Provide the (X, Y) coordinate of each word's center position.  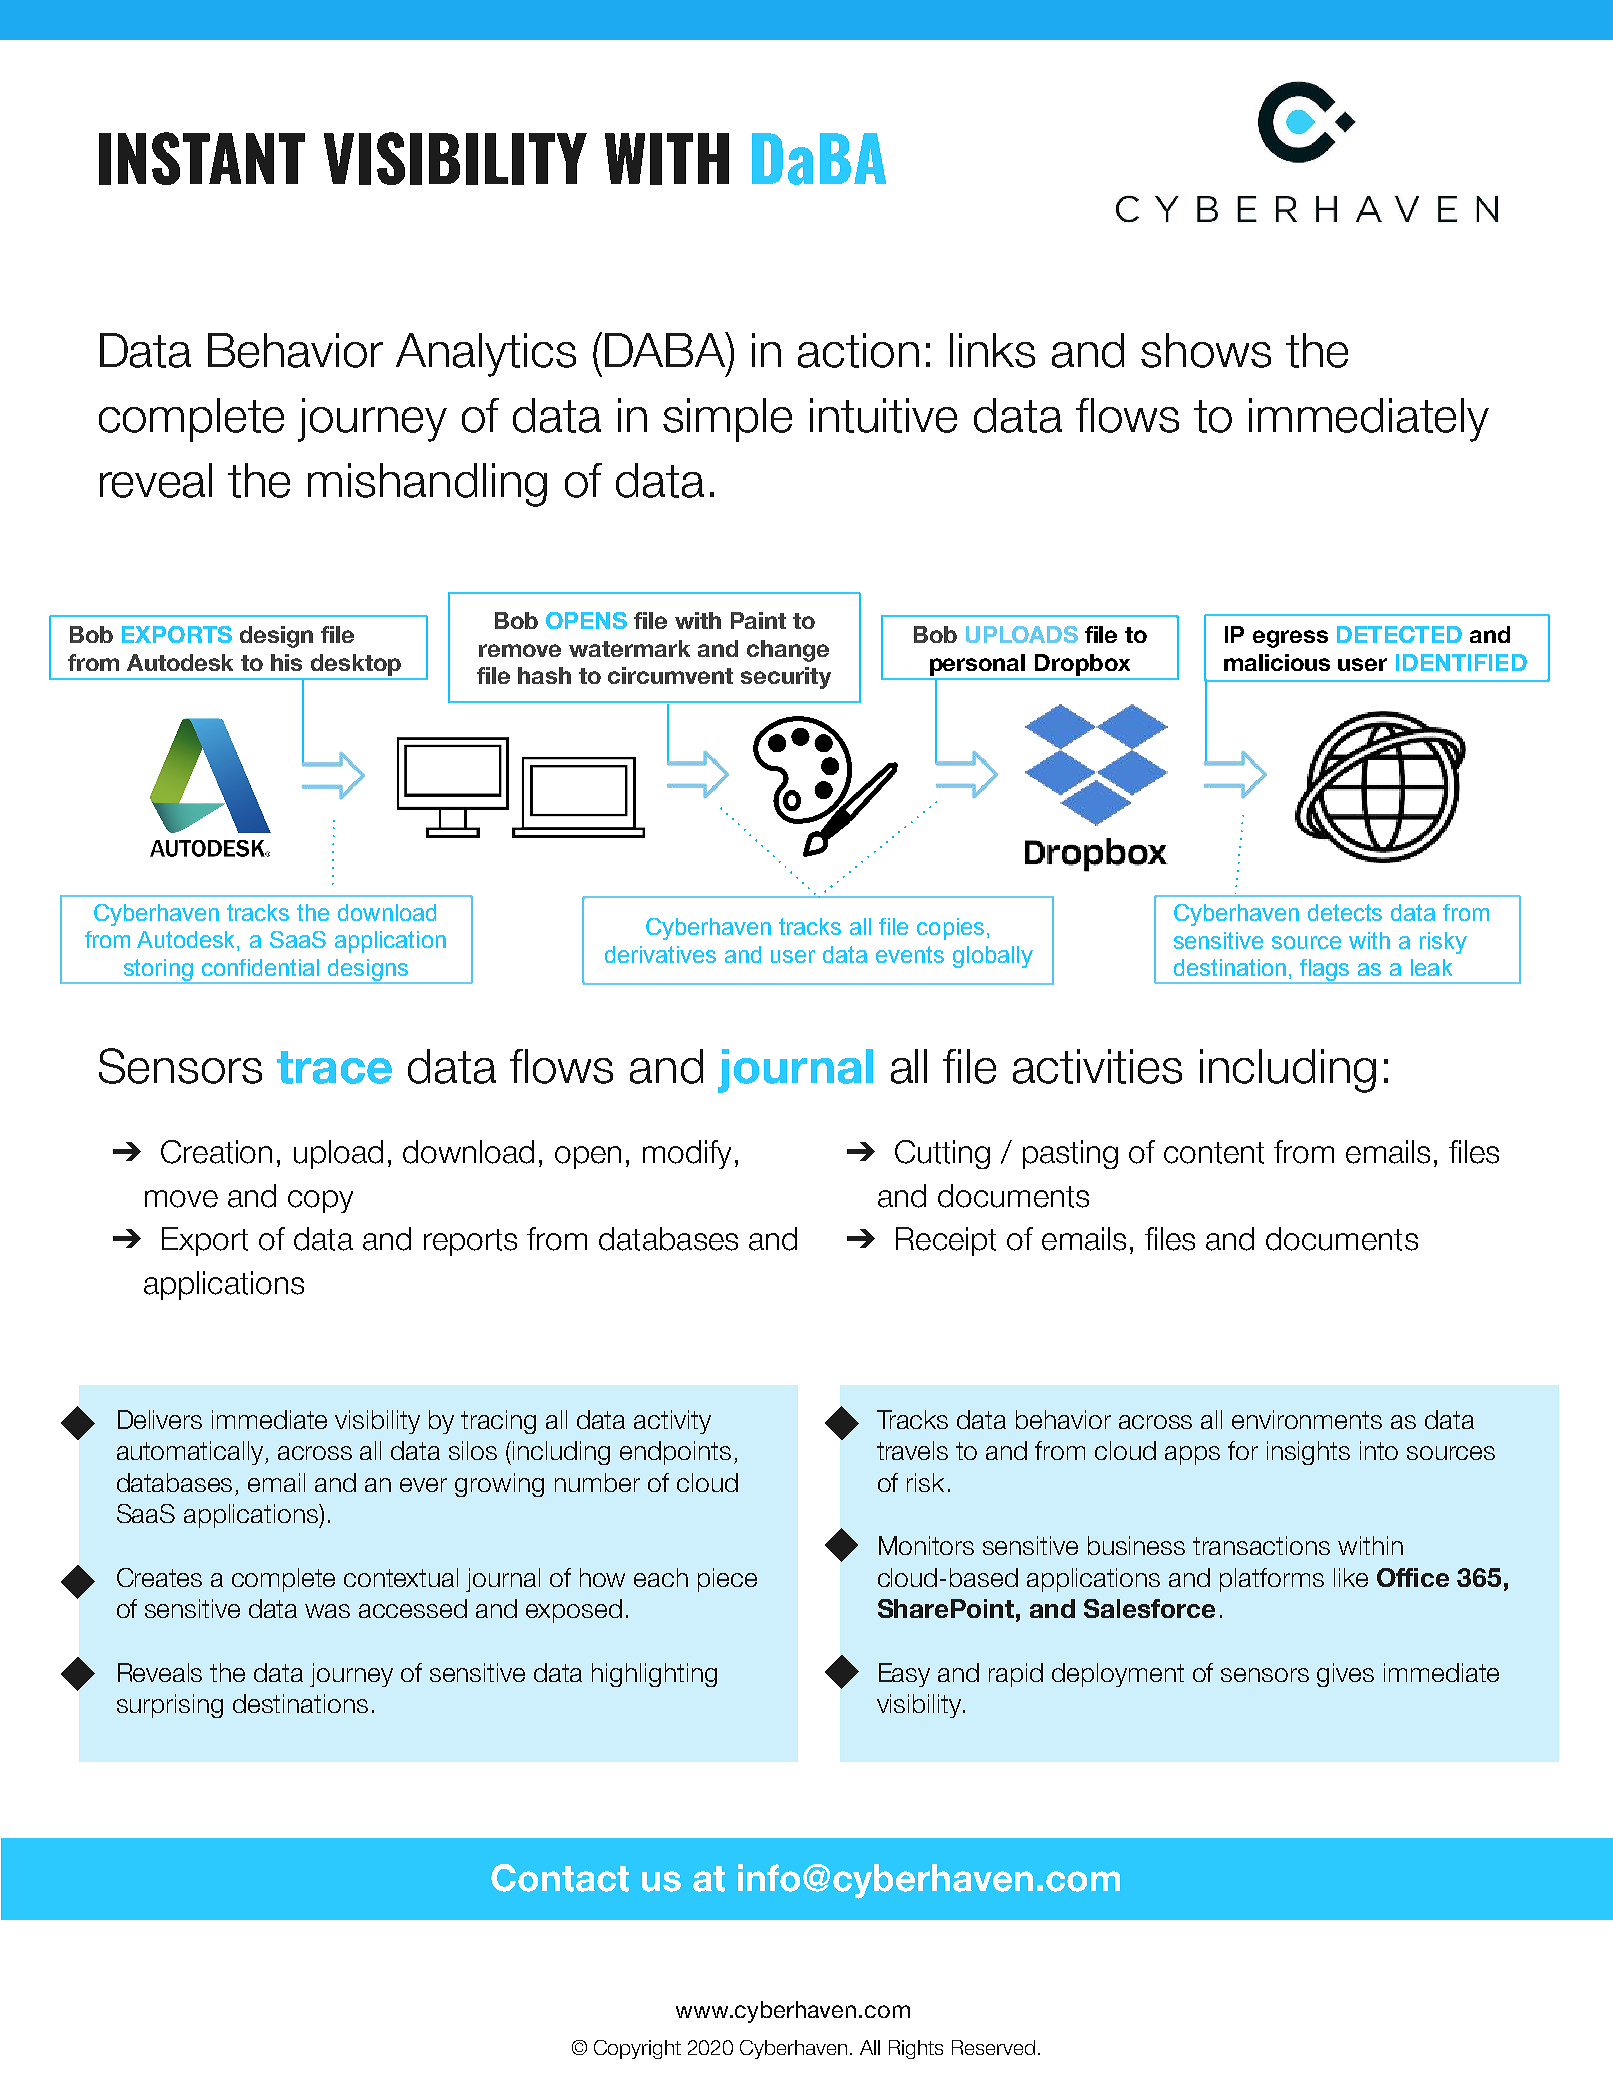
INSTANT (202, 158)
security (786, 678)
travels (912, 1450)
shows (1206, 350)
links (992, 350)
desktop (356, 665)
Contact (560, 1878)
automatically (191, 1453)
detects (1345, 912)
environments (1307, 1419)
